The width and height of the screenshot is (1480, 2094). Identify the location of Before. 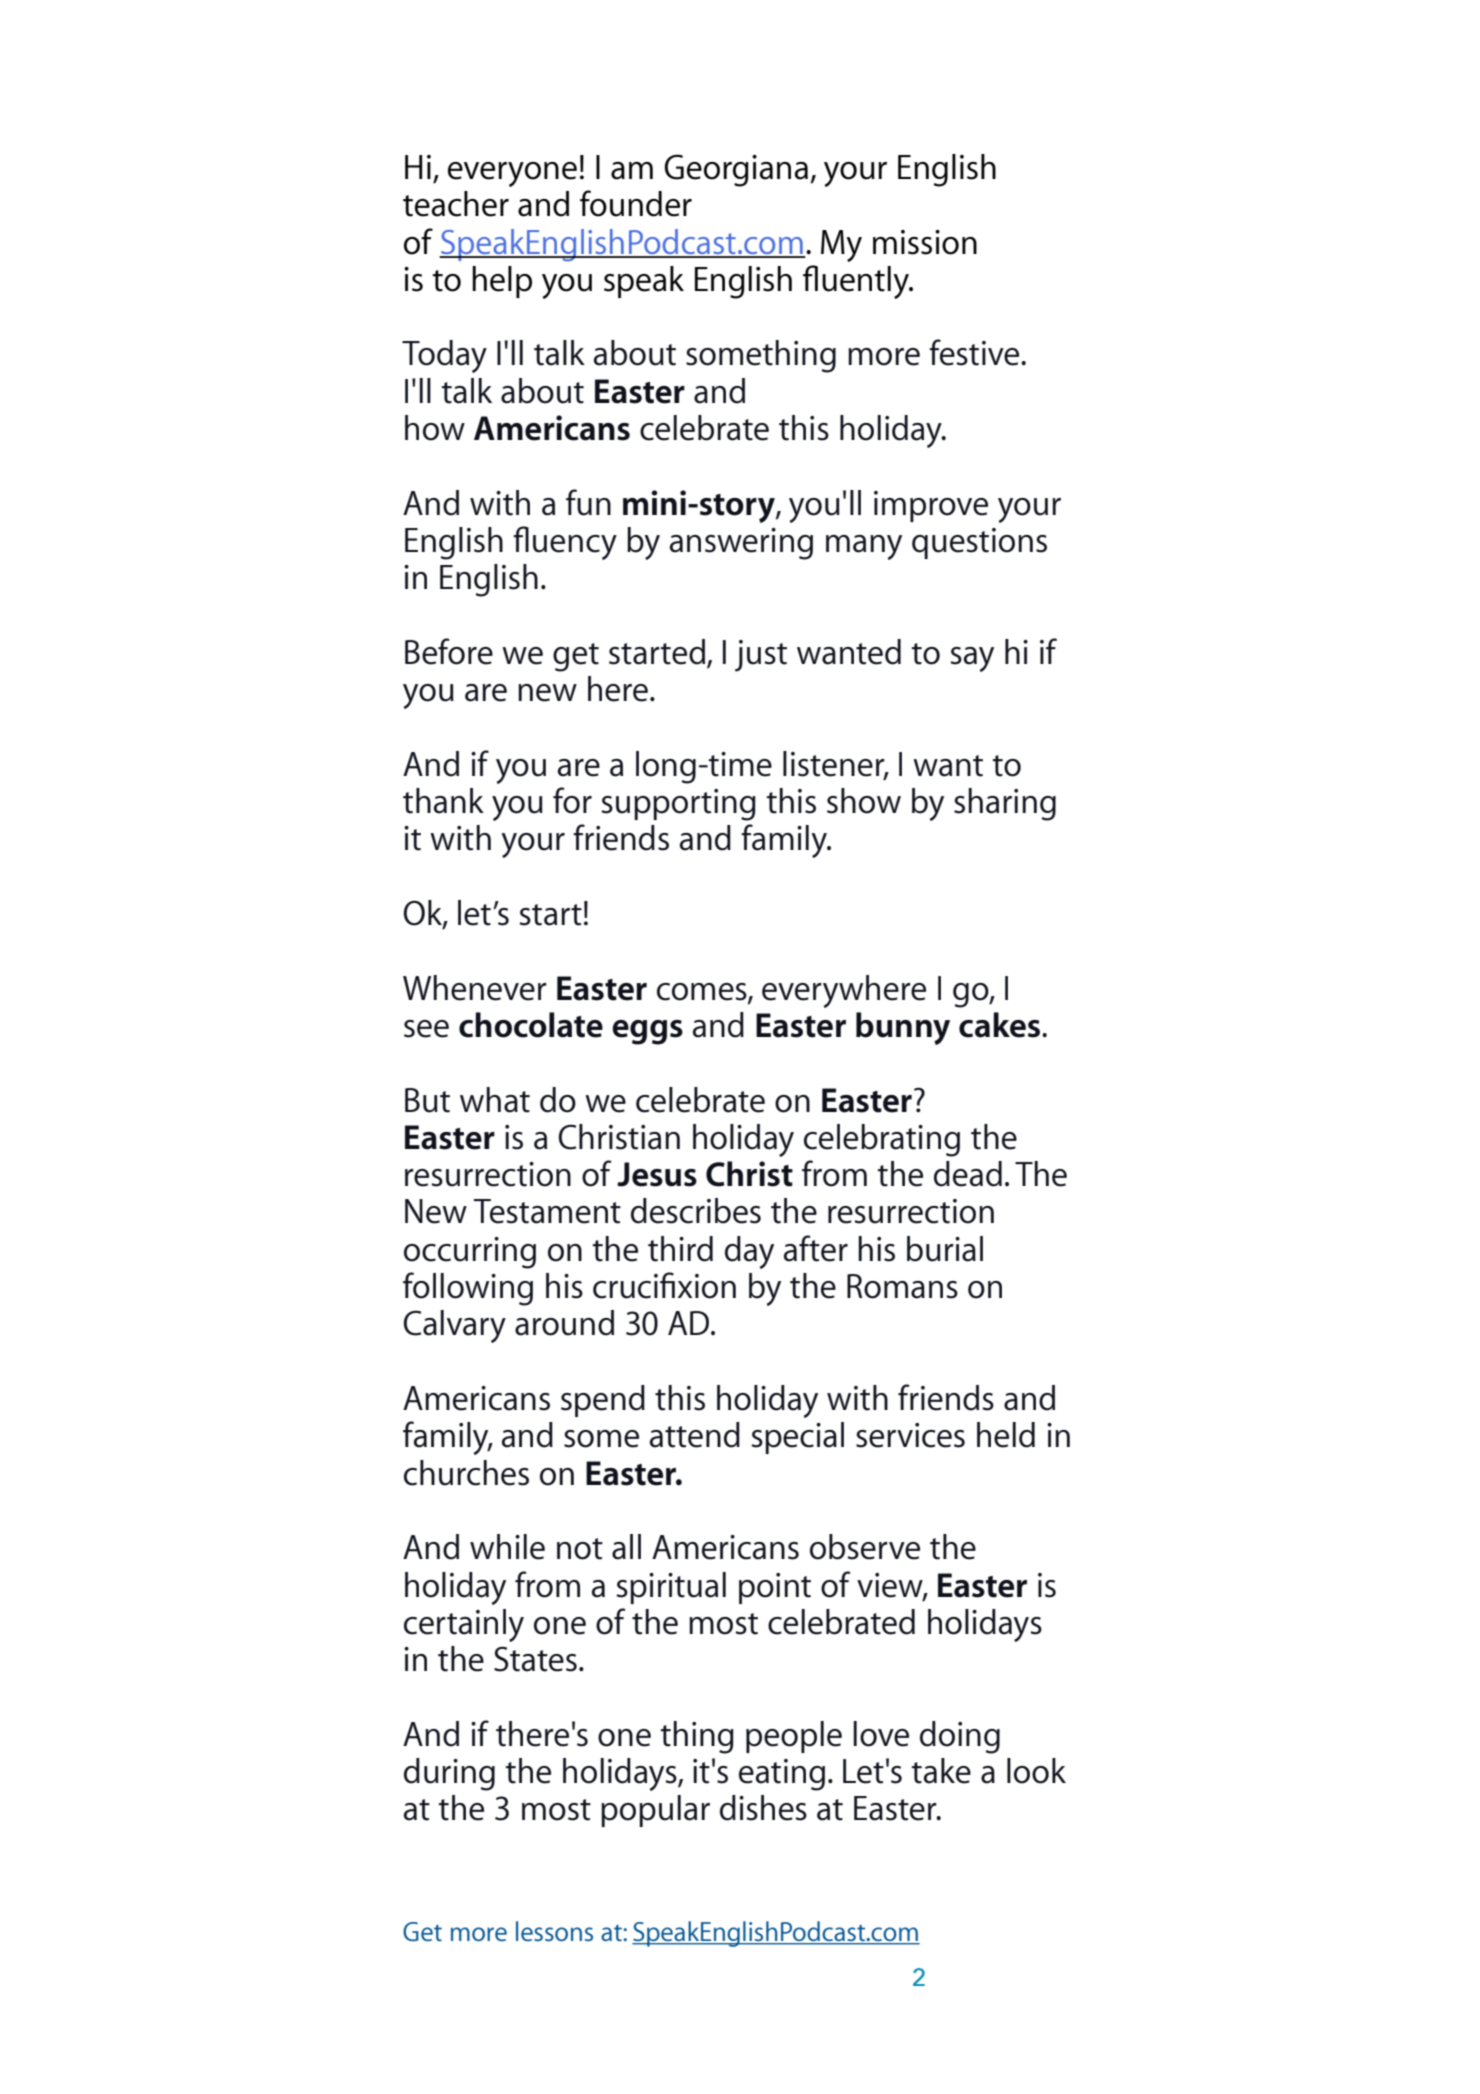
(449, 651).
